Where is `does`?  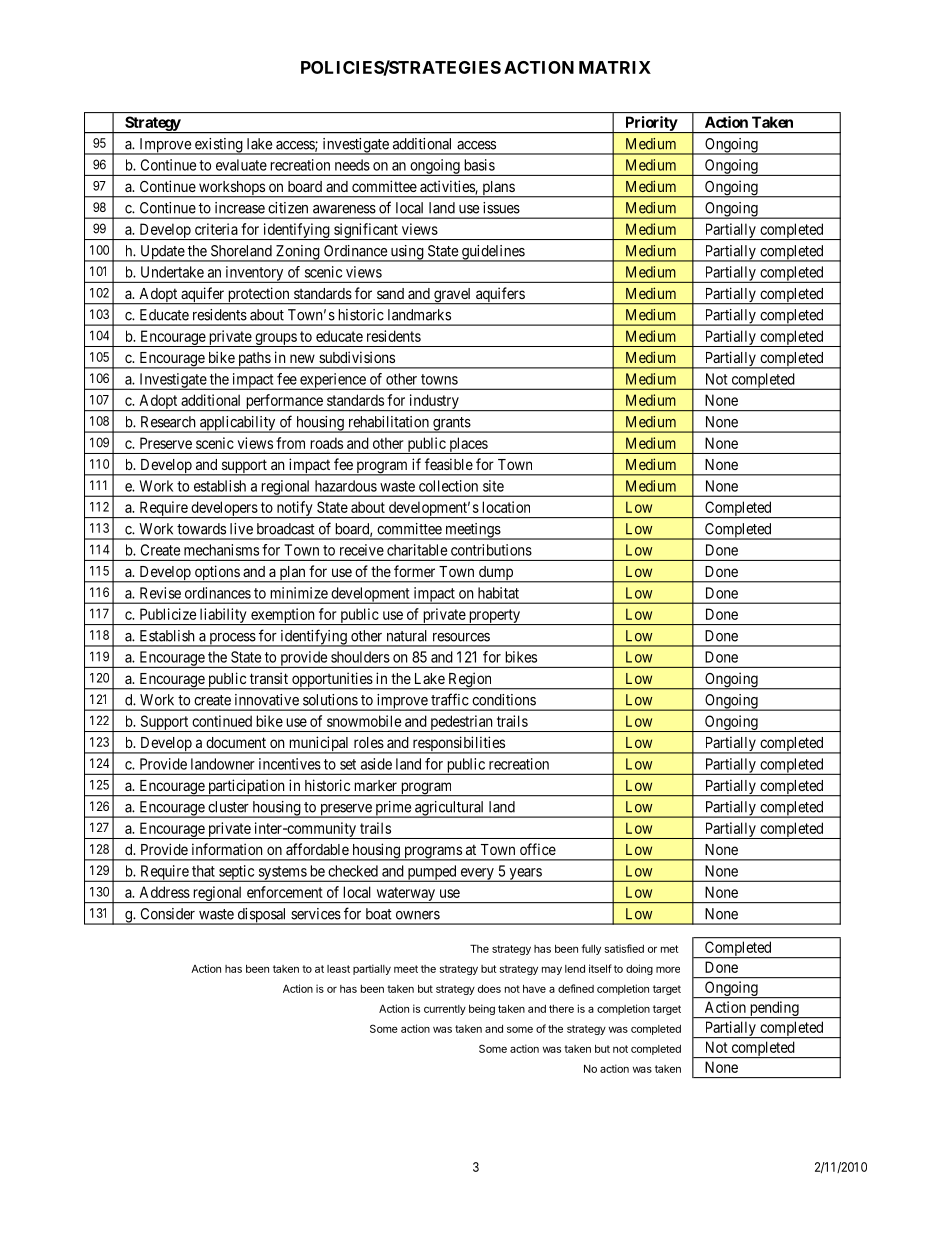 does is located at coordinates (489, 989).
